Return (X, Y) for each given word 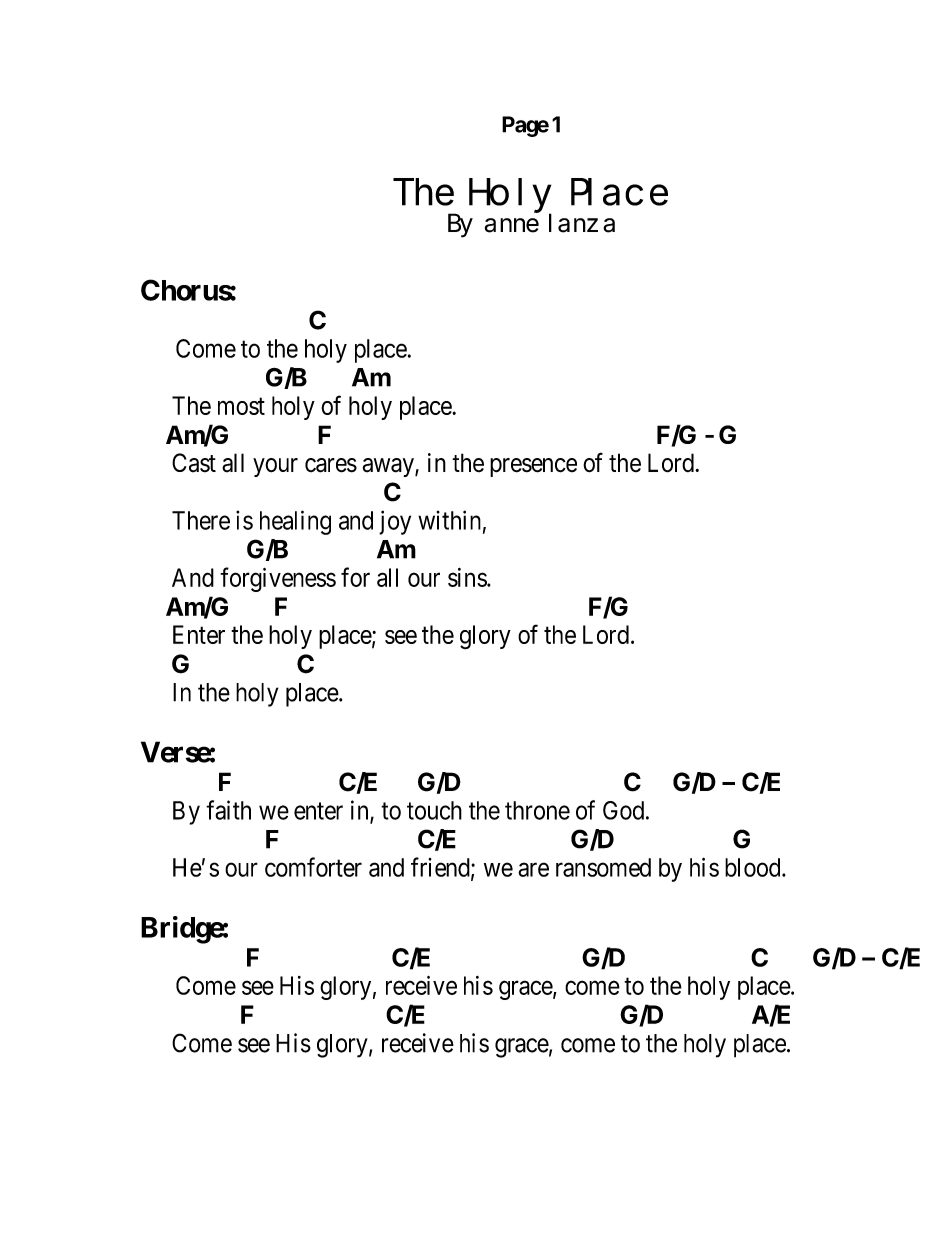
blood (754, 867)
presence (533, 467)
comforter (313, 867)
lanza (582, 223)
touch (434, 810)
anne (512, 225)
